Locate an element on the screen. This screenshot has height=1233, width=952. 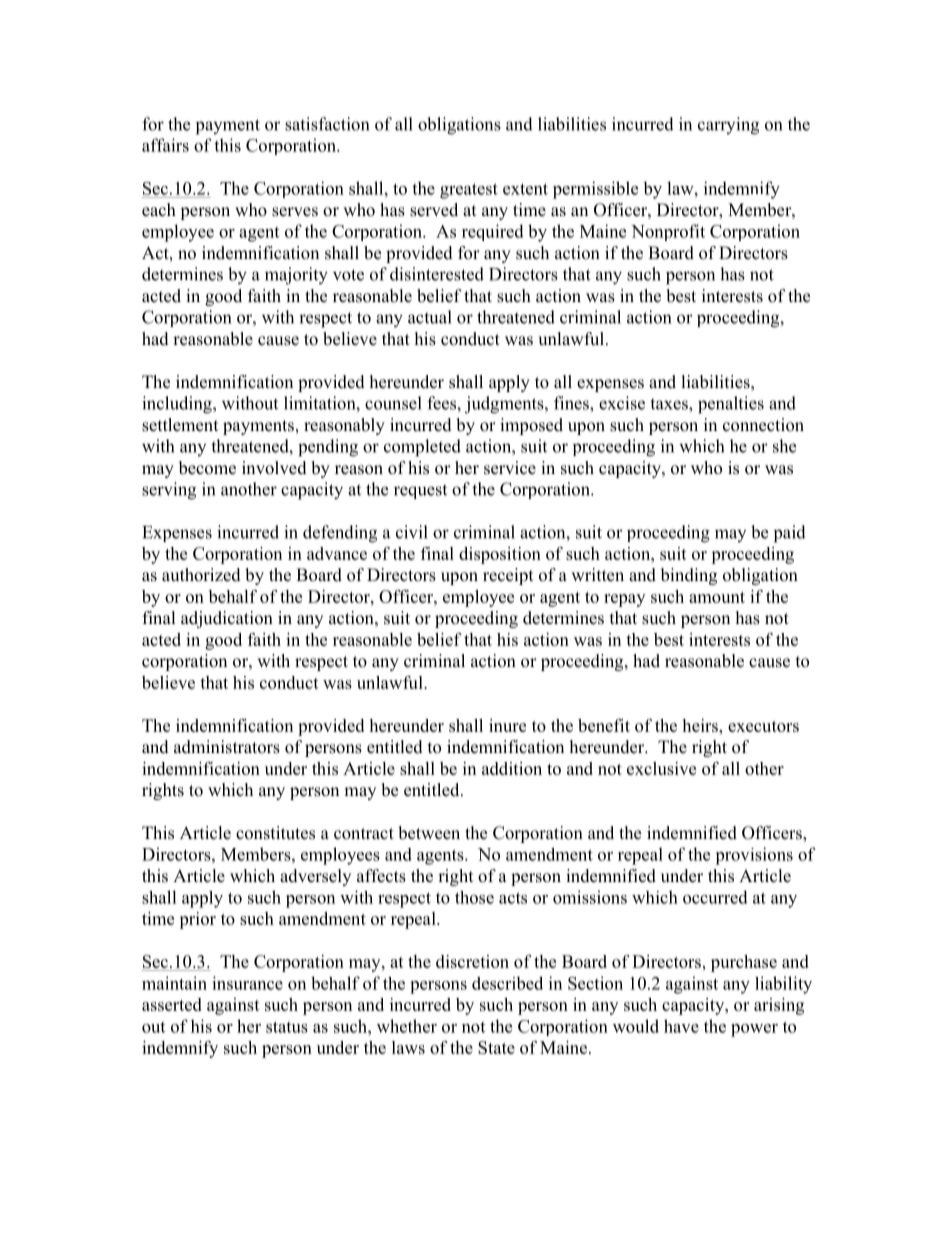
amount is located at coordinates (717, 597).
